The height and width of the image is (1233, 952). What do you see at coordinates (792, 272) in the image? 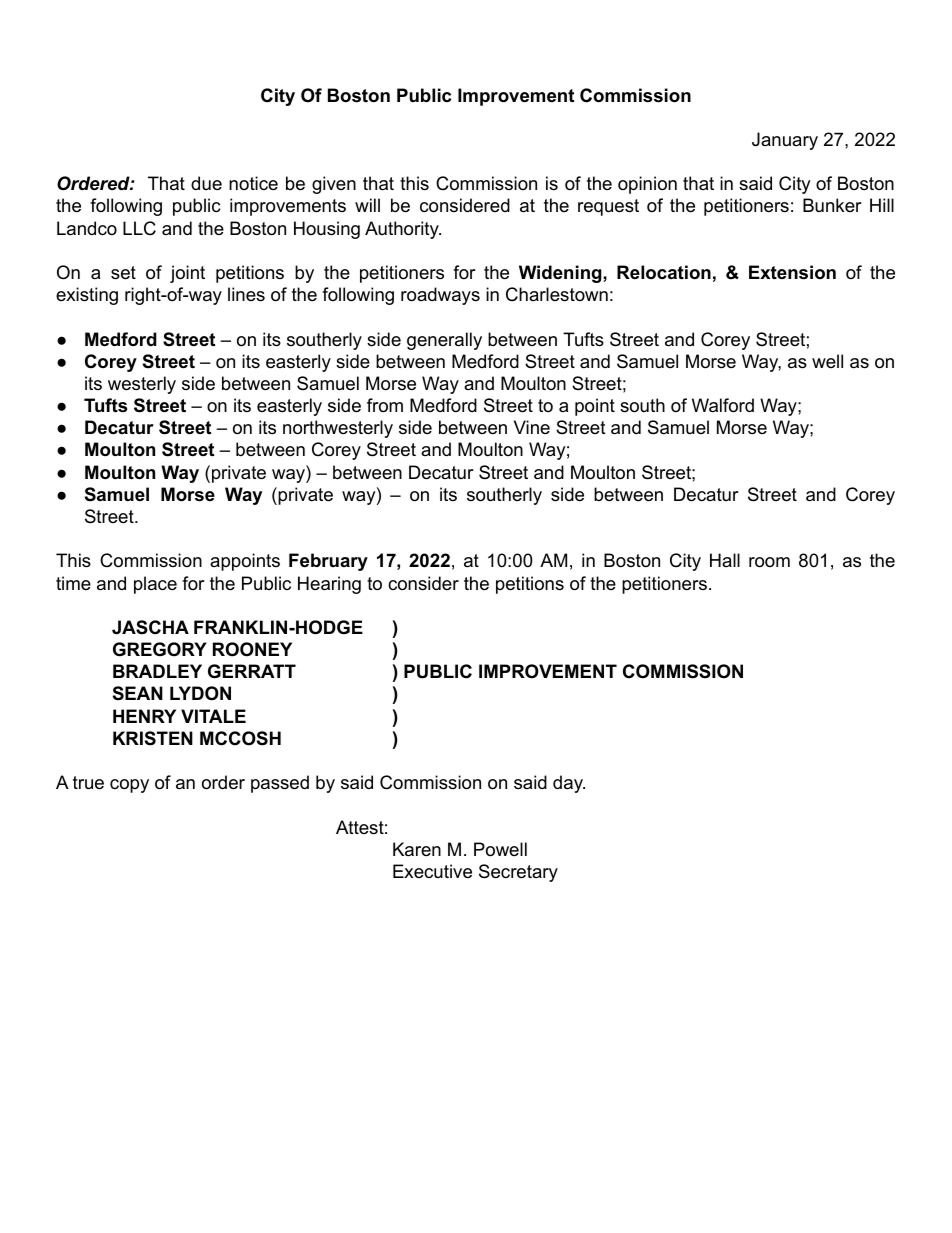
I see `Extension` at bounding box center [792, 272].
